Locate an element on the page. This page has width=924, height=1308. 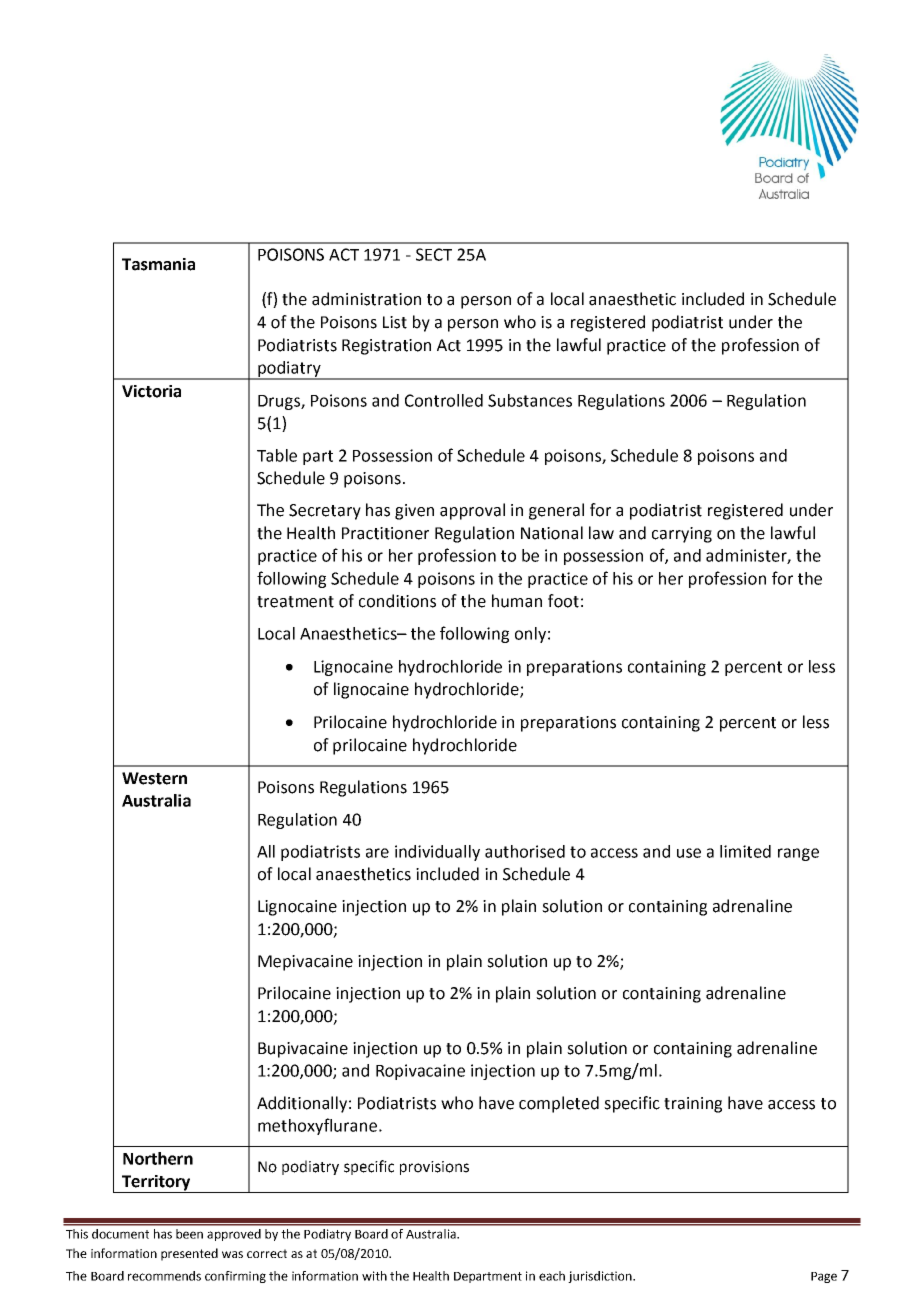
Tasmania is located at coordinates (158, 264).
